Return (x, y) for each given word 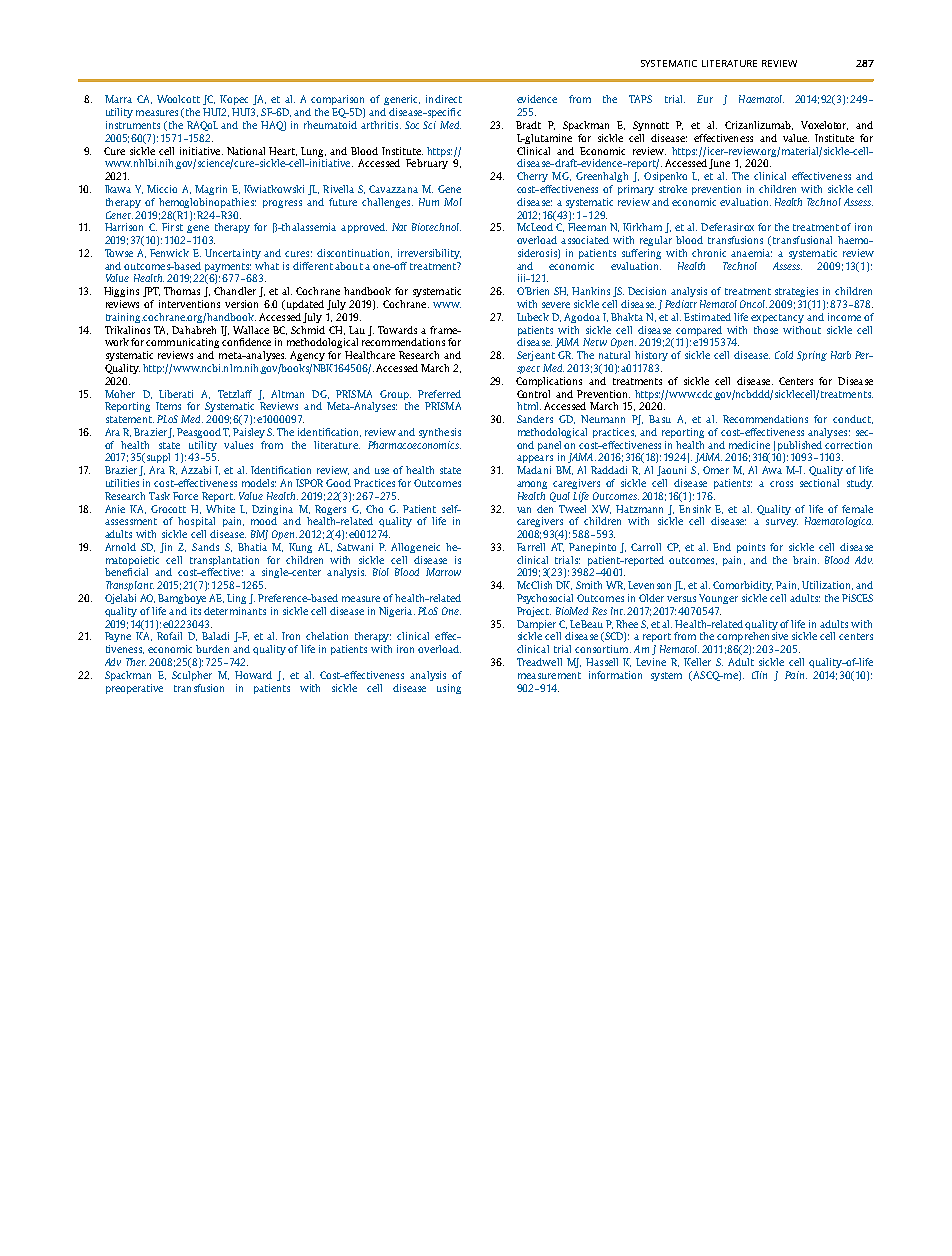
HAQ (273, 126)
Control (533, 394)
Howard (253, 675)
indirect (444, 99)
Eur (705, 99)
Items (168, 406)
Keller (697, 662)
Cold (784, 355)
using (449, 689)
